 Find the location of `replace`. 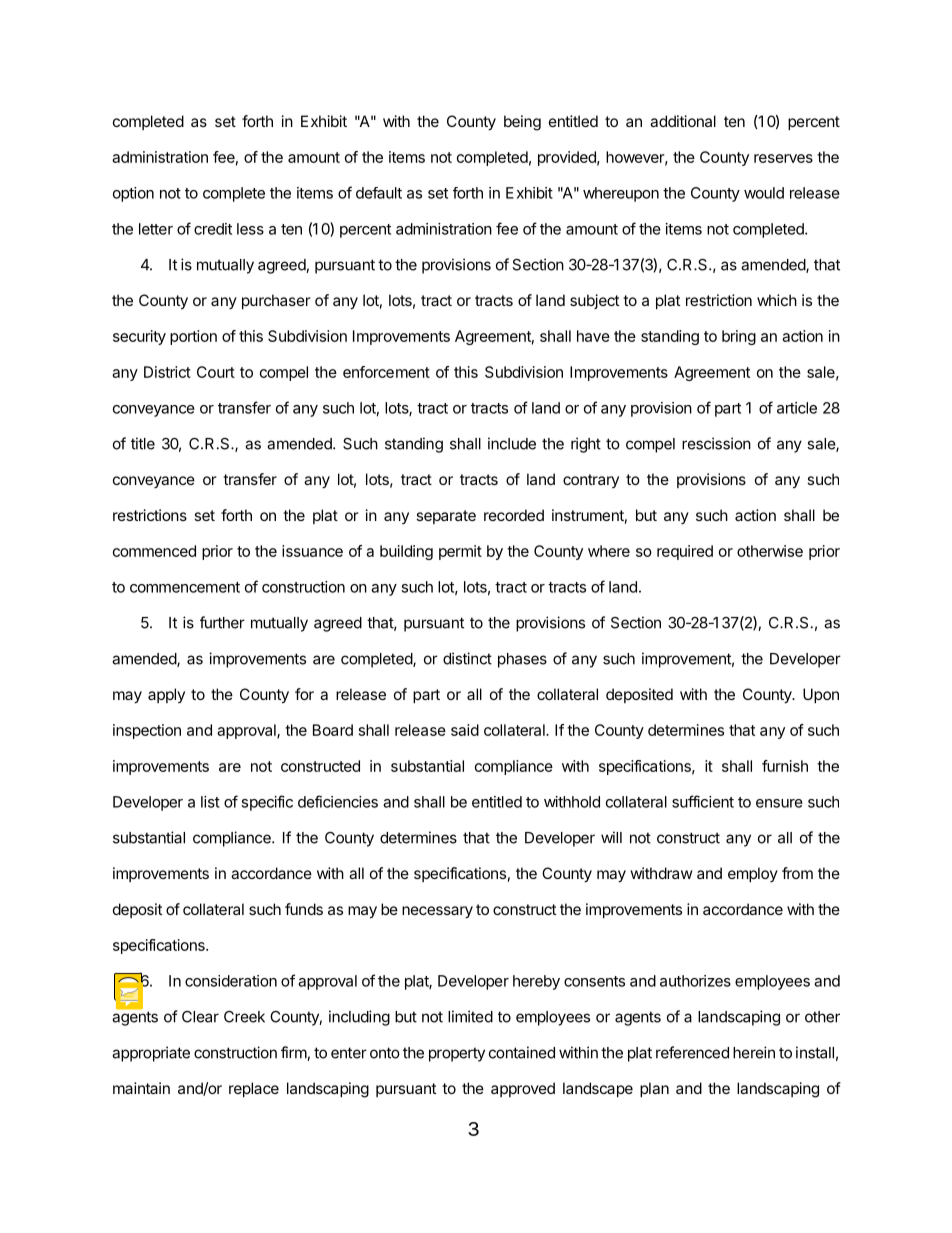

replace is located at coordinates (254, 1089).
